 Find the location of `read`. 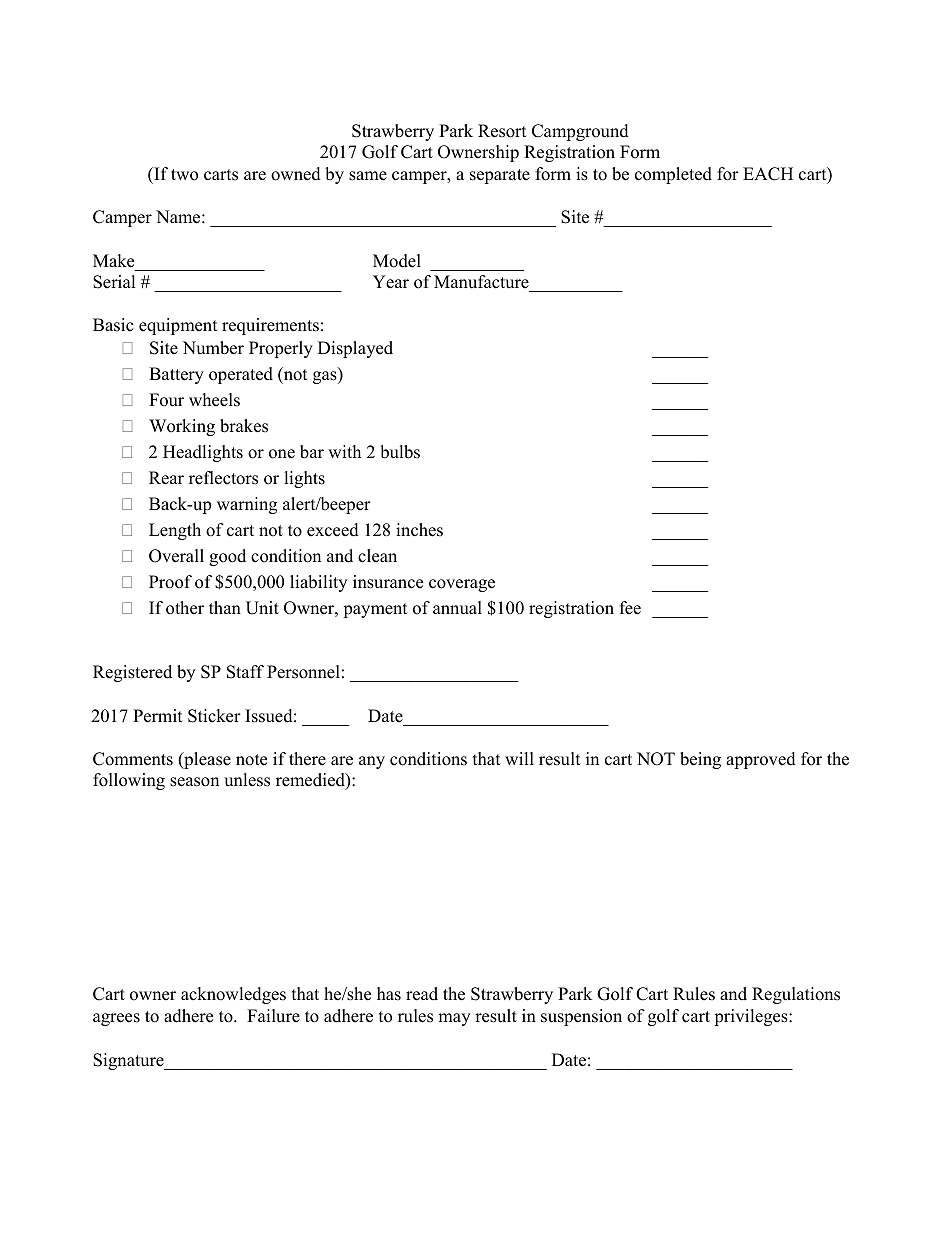

read is located at coordinates (422, 994).
